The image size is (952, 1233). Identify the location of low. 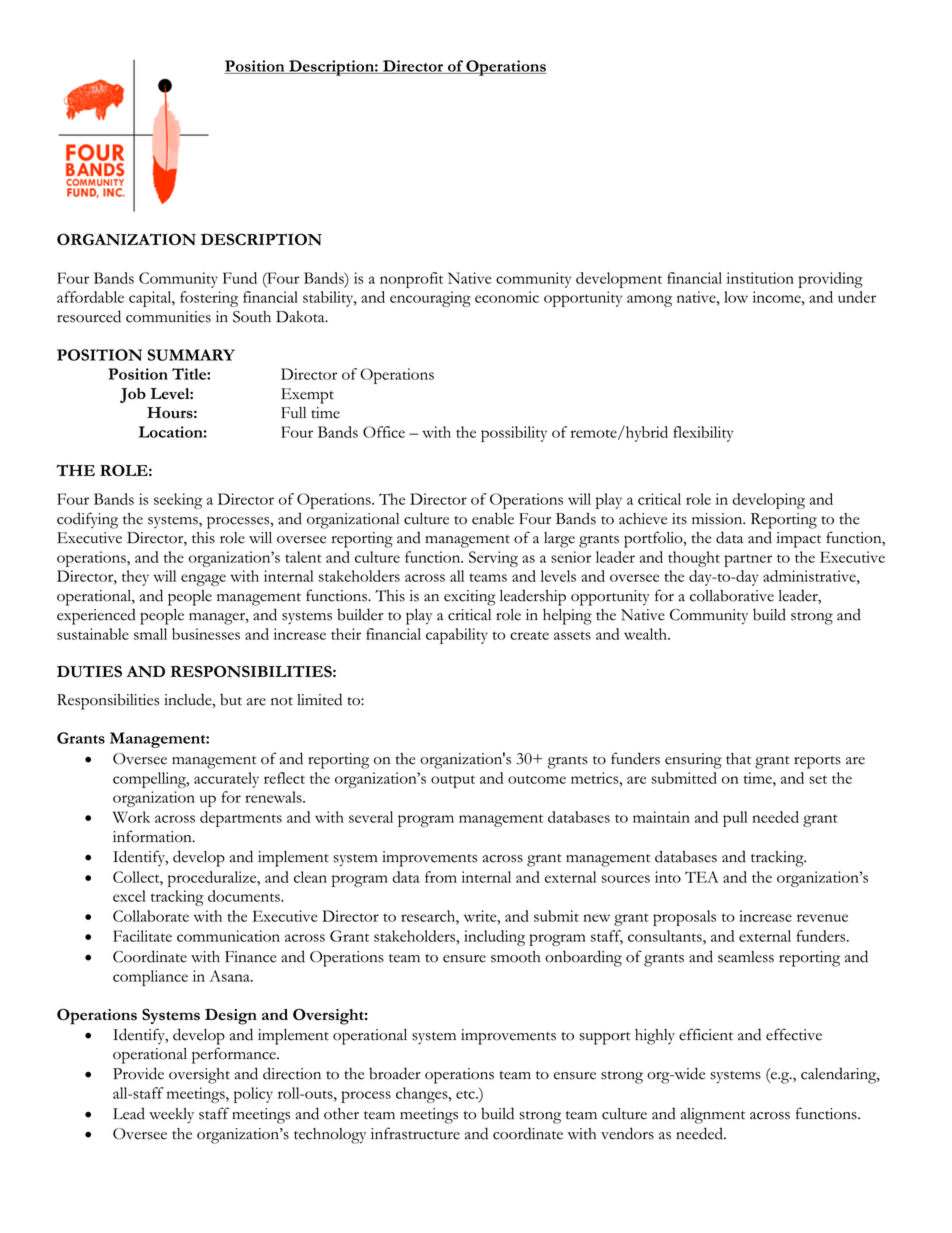
(736, 297).
